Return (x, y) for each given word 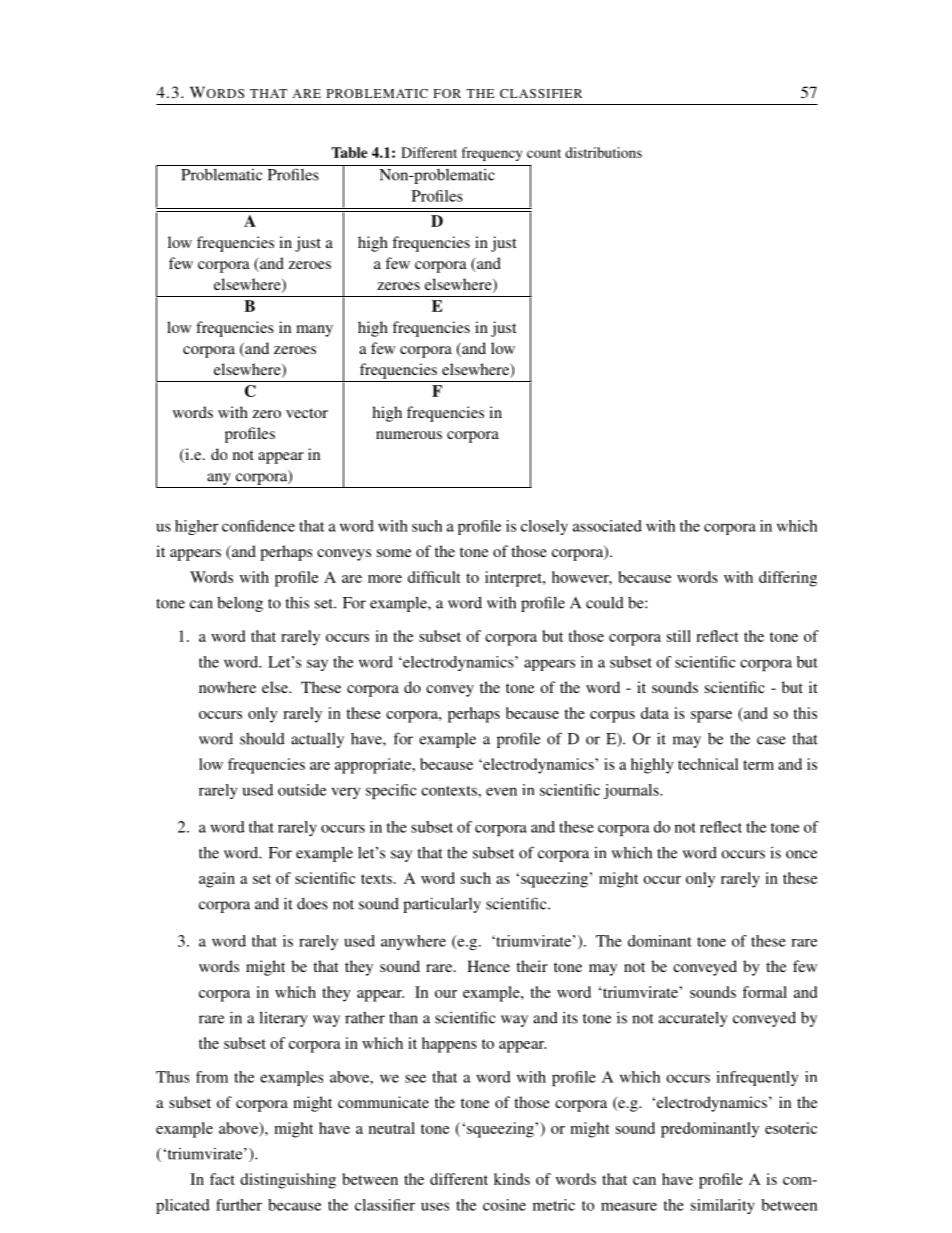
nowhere (227, 687)
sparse (711, 717)
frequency (492, 154)
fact (222, 1179)
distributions (603, 152)
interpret (514, 579)
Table (349, 152)
